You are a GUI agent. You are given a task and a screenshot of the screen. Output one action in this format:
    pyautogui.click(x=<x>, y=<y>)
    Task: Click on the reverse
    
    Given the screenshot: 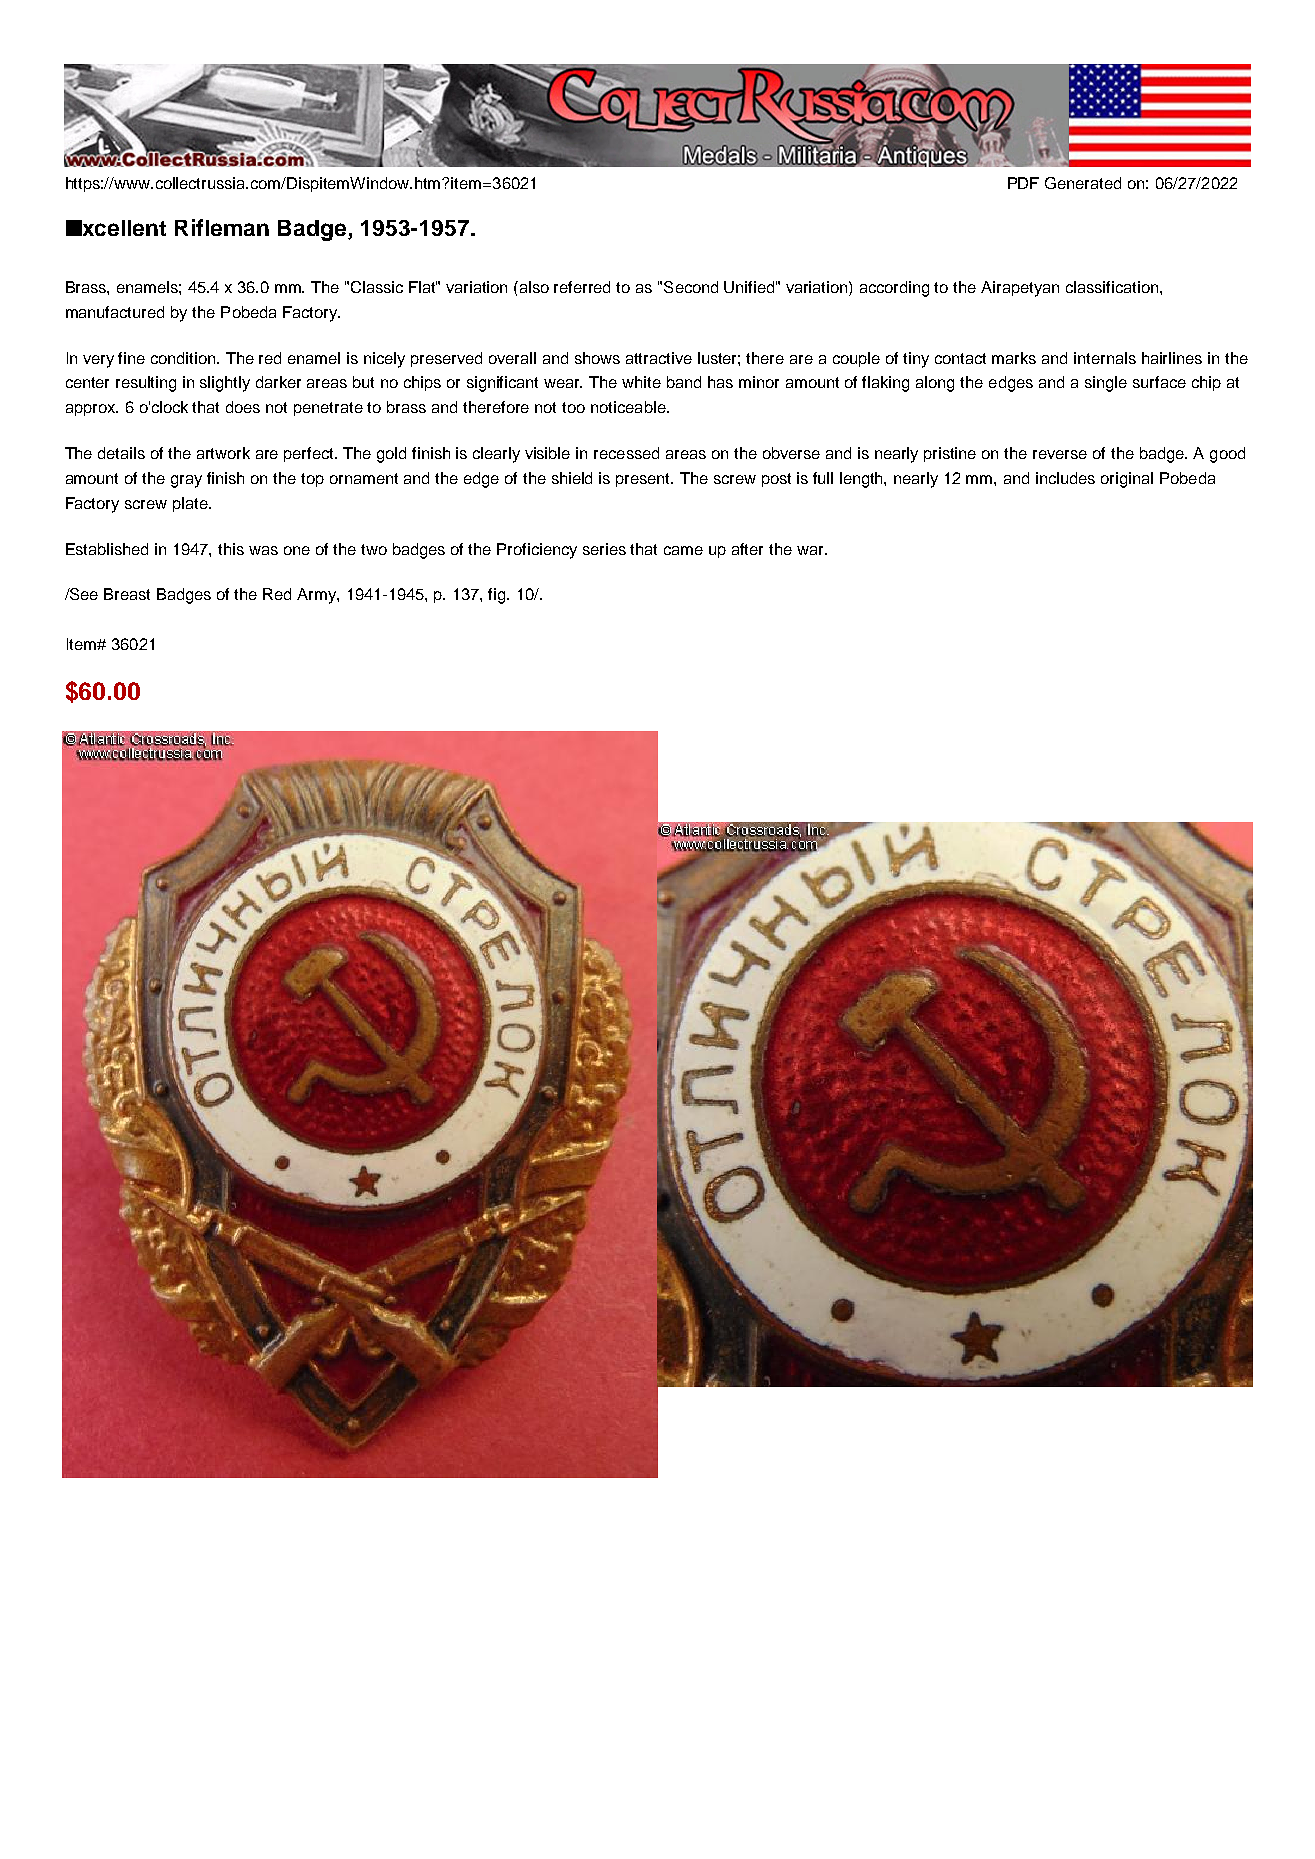 What is the action you would take?
    pyautogui.click(x=1060, y=454)
